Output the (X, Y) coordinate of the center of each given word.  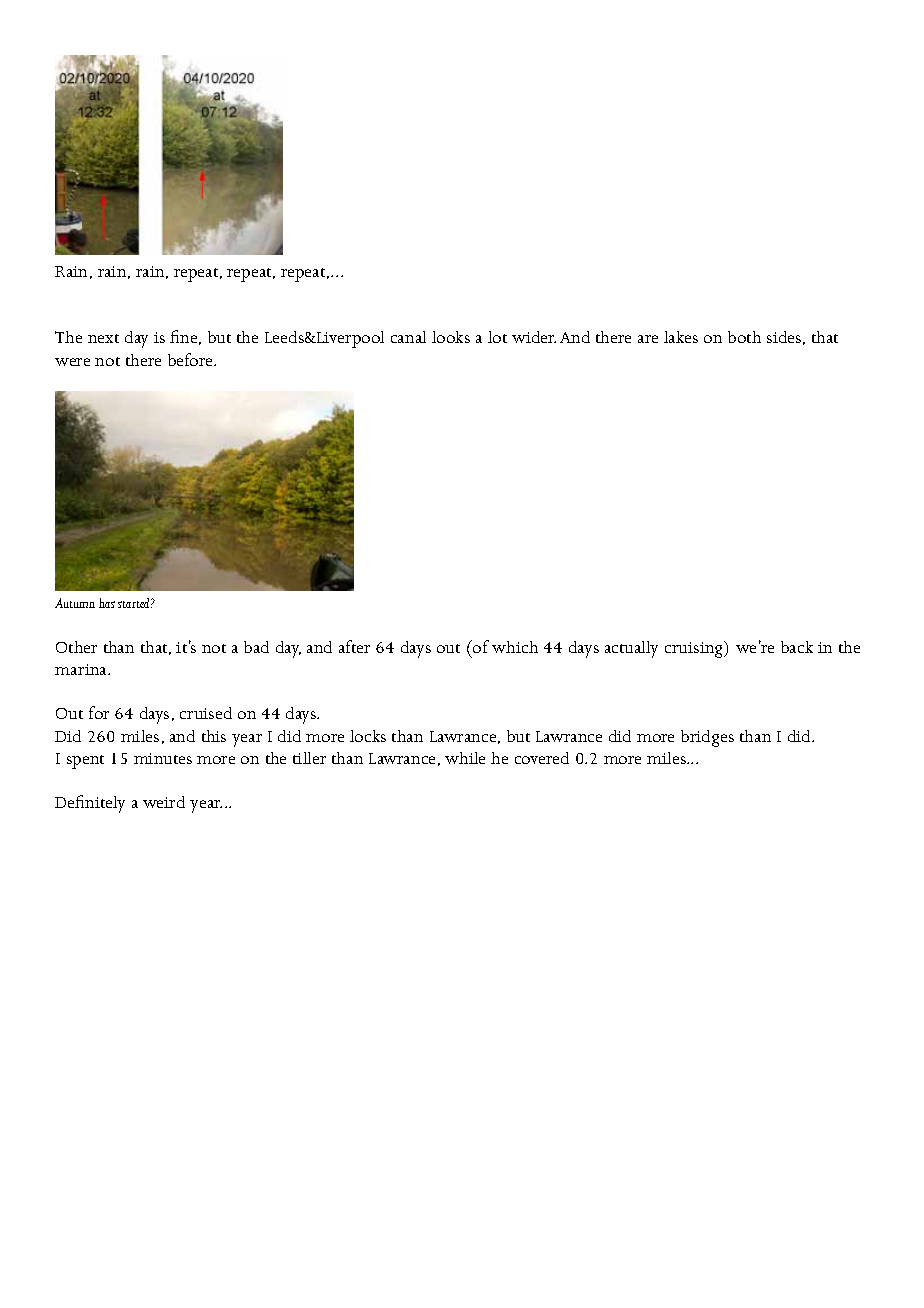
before (192, 359)
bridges (707, 738)
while (465, 758)
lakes (681, 337)
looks (451, 337)
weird (164, 802)
